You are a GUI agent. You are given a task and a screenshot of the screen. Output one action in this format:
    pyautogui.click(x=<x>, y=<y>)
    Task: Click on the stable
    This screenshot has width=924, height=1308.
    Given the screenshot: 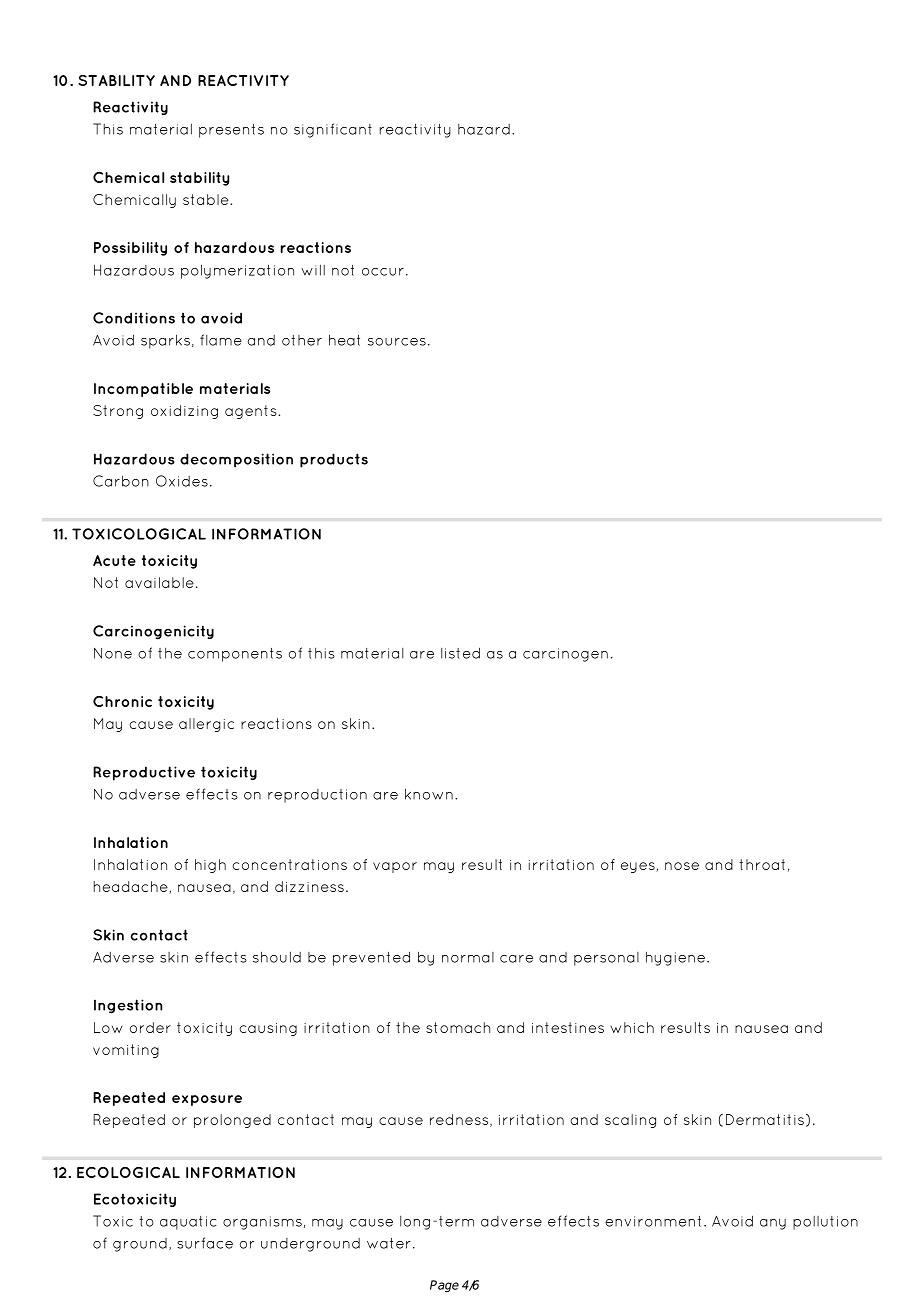 What is the action you would take?
    pyautogui.click(x=207, y=199)
